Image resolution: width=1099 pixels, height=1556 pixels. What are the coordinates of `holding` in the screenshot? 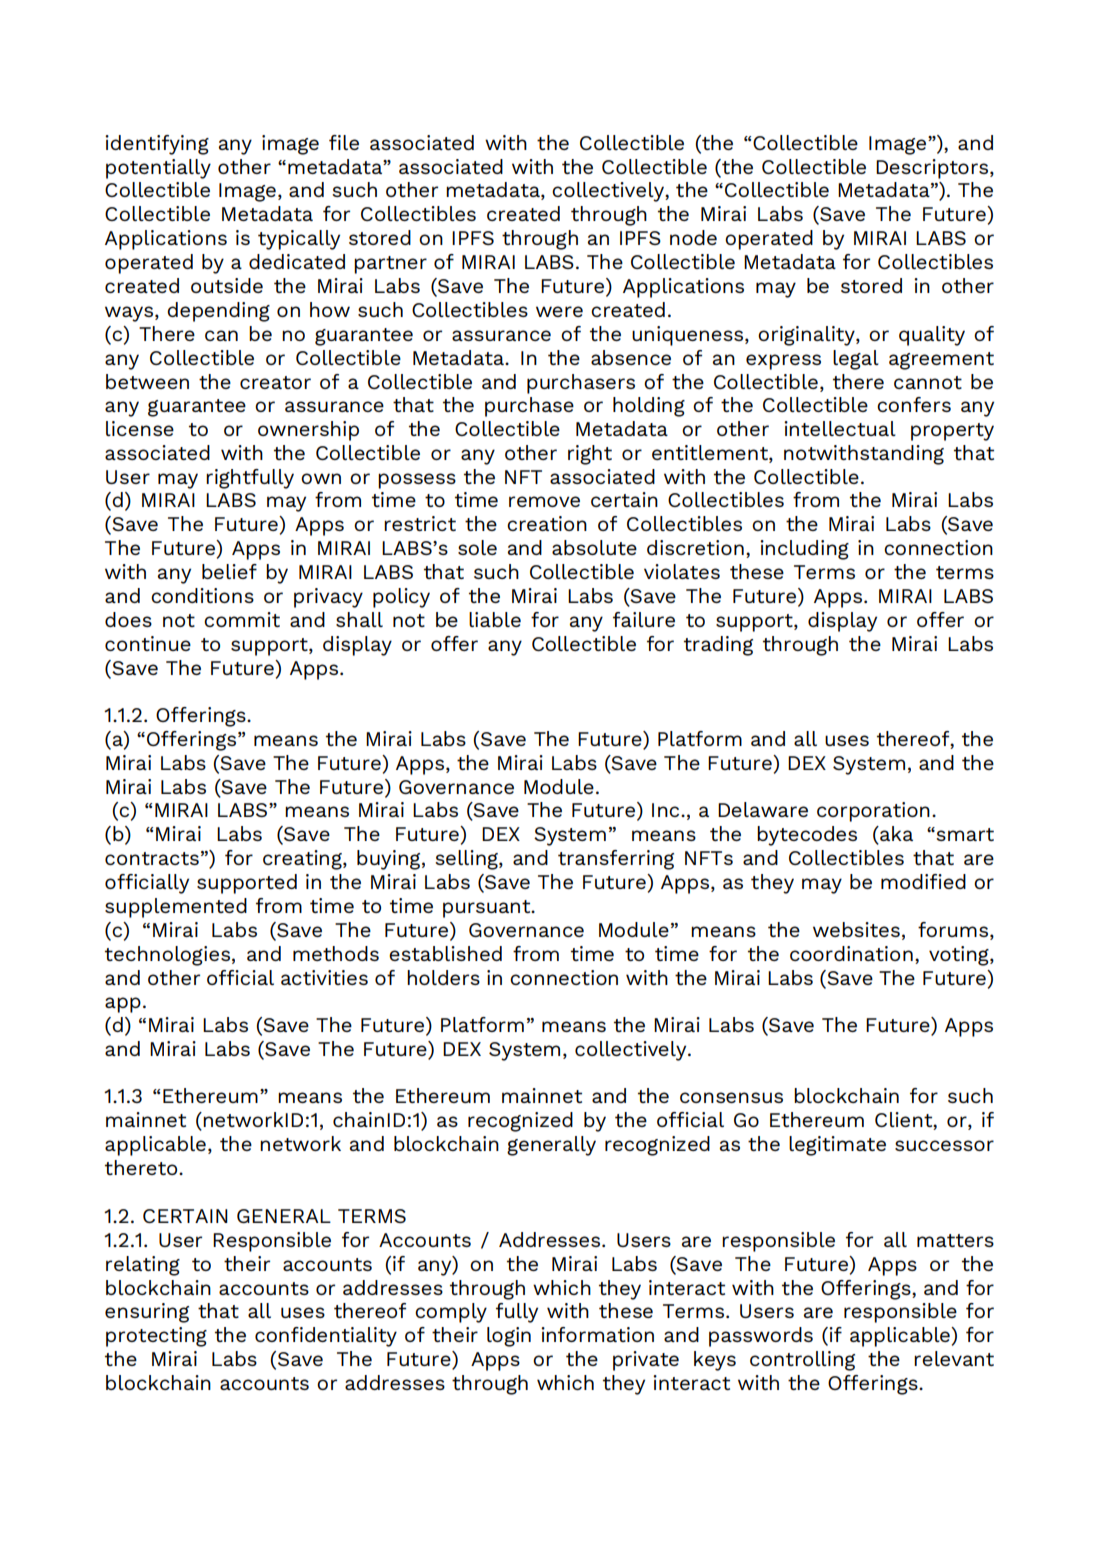 It's located at (649, 407).
